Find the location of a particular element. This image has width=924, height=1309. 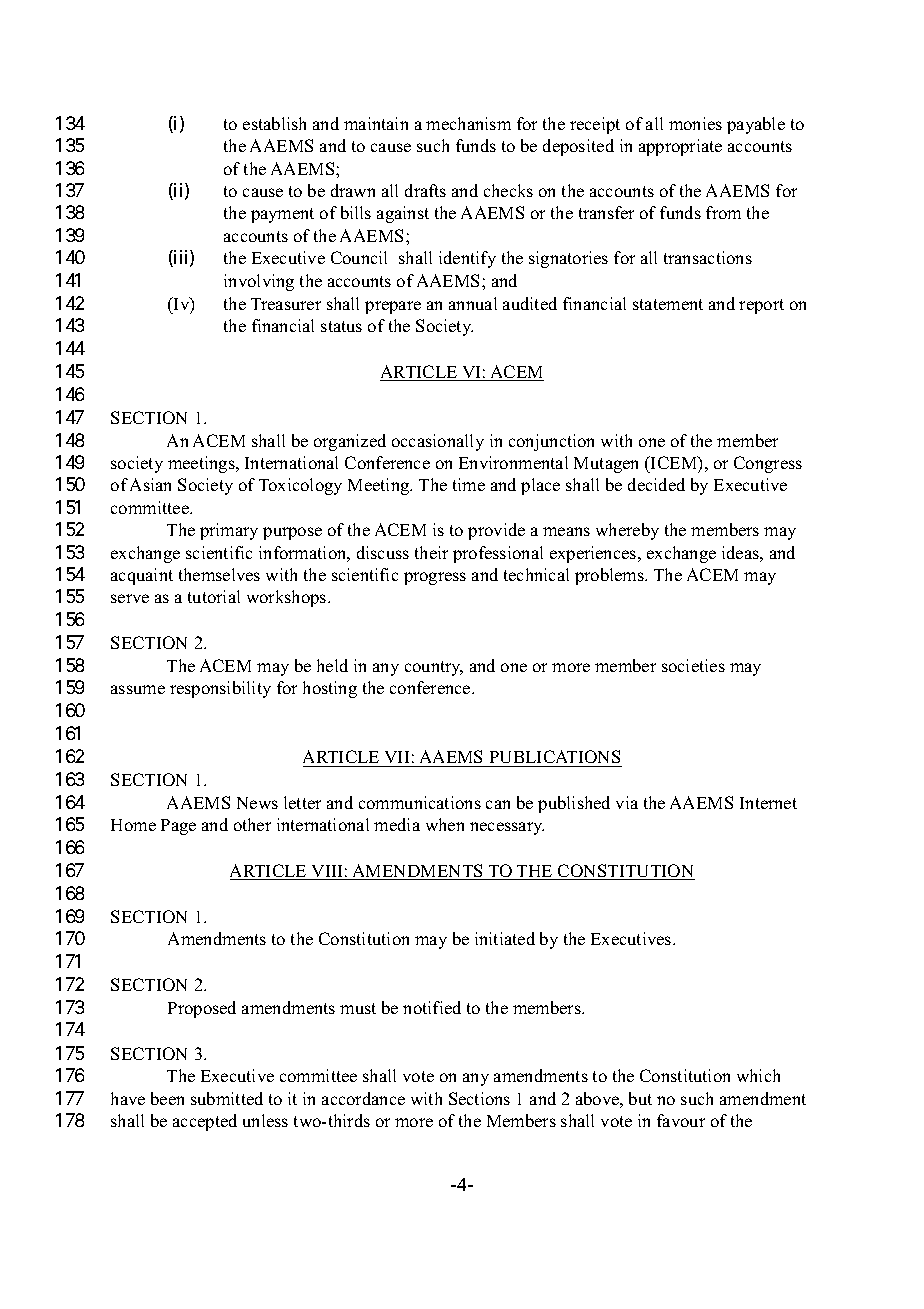

mechanism is located at coordinates (468, 123).
